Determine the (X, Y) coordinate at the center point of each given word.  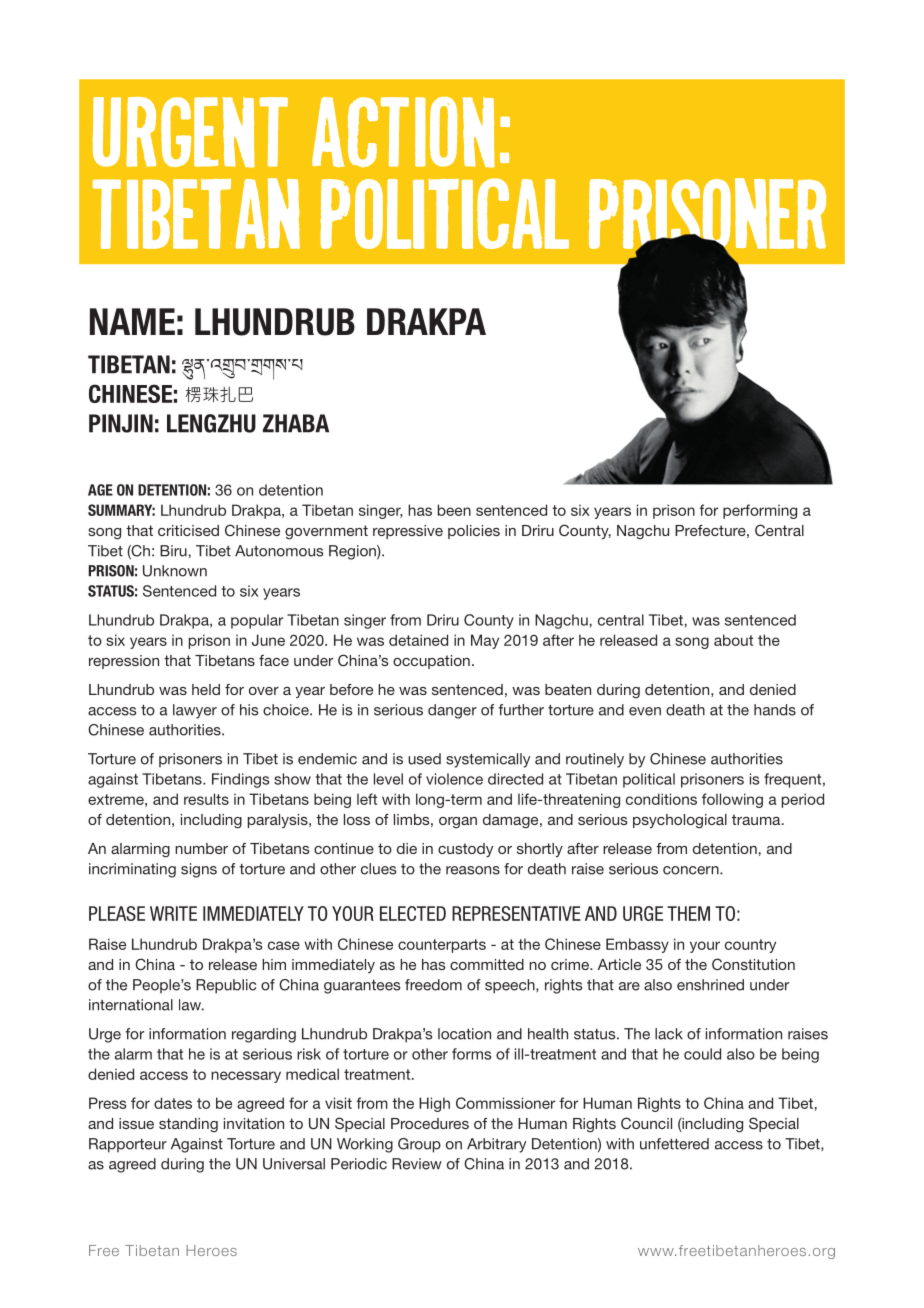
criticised (188, 530)
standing (188, 1125)
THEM (688, 913)
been (454, 510)
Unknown (175, 571)
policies (474, 532)
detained (418, 640)
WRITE (173, 913)
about (733, 640)
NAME (132, 321)
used (424, 759)
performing (760, 511)
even (645, 711)
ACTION (403, 132)
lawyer (195, 711)
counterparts (442, 946)
